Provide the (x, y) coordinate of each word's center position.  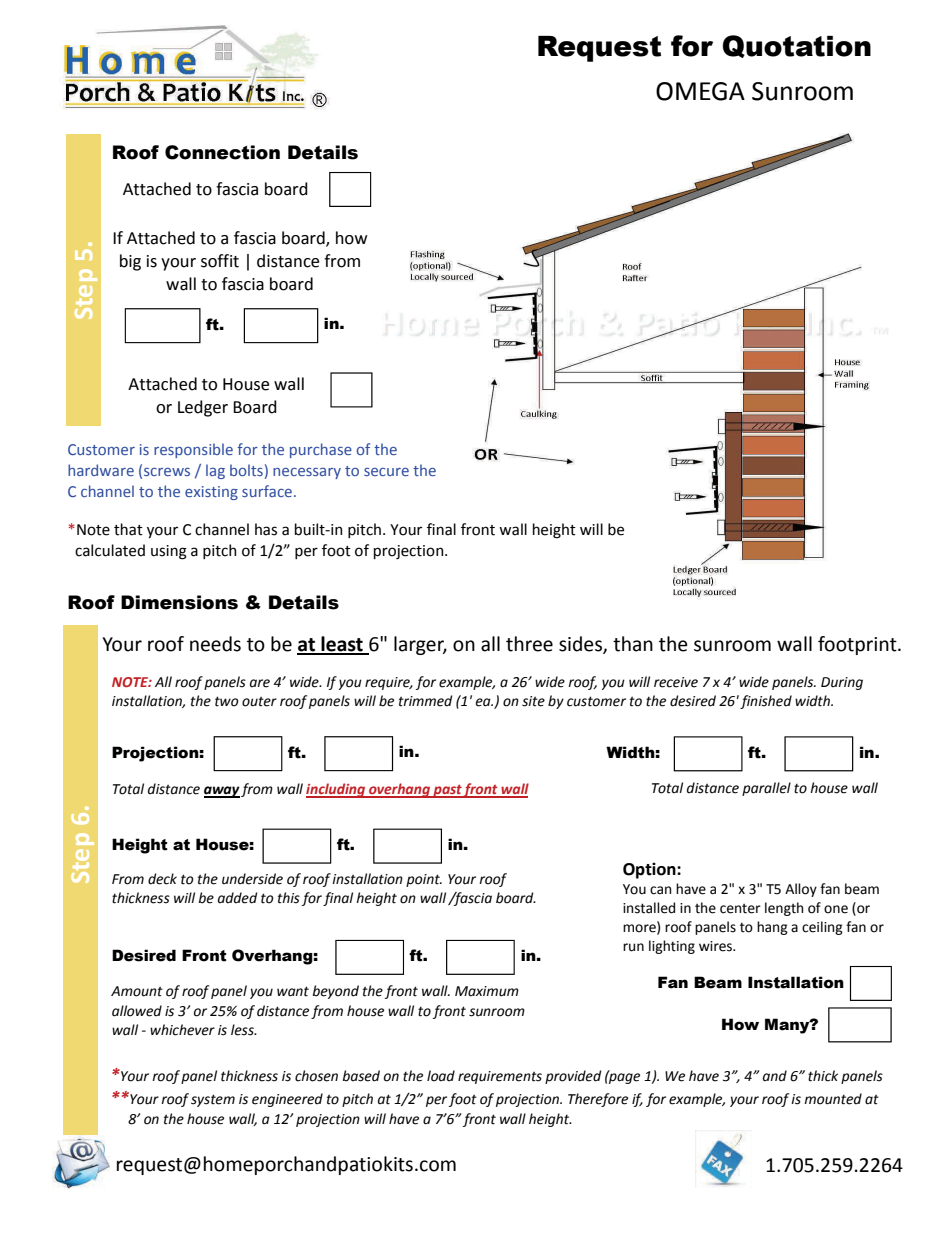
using (169, 552)
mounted (833, 1099)
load (441, 1076)
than (633, 644)
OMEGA (700, 91)
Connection (222, 152)
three (529, 644)
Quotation (797, 46)
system (213, 1100)
